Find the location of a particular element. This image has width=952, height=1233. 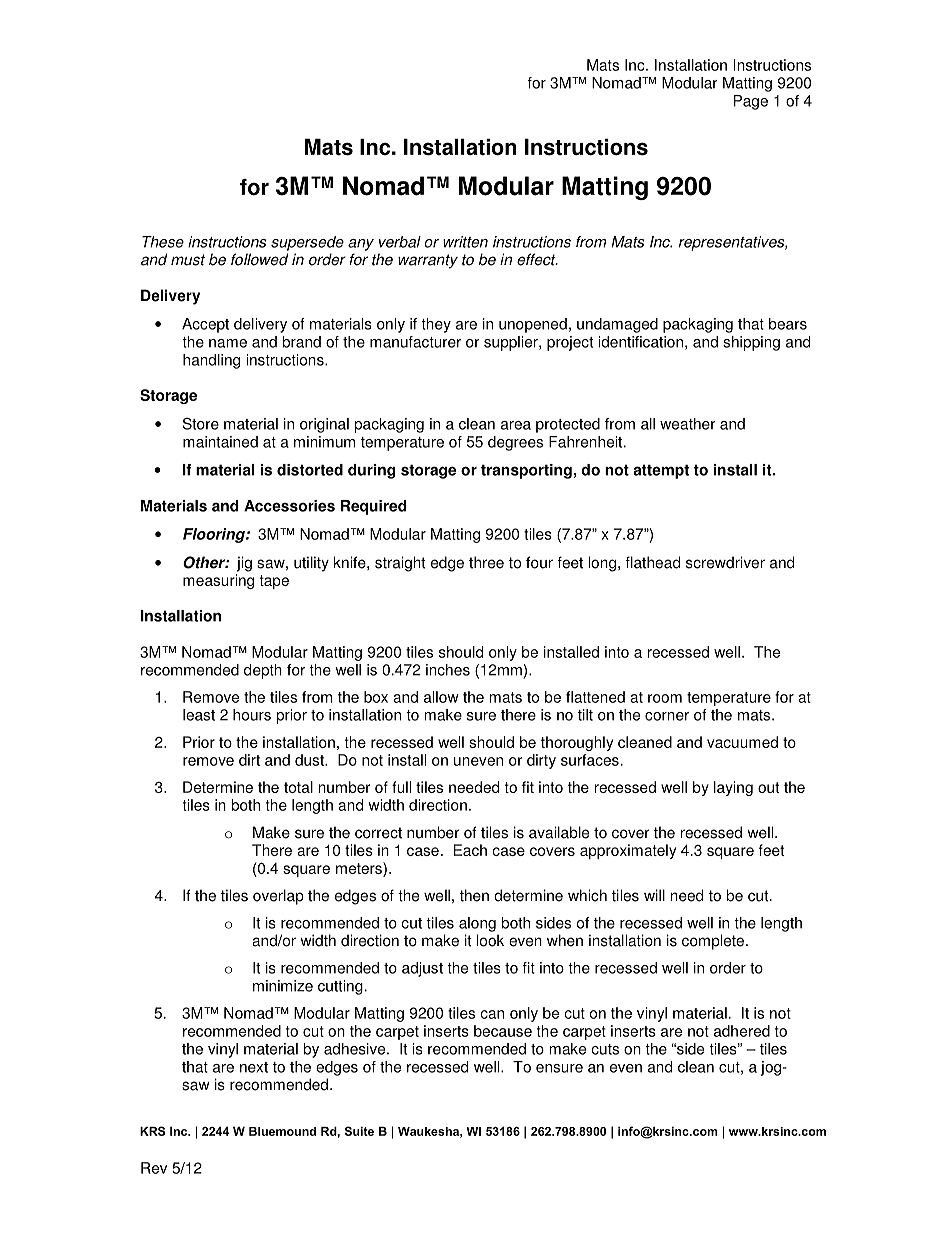

inches is located at coordinates (448, 670).
